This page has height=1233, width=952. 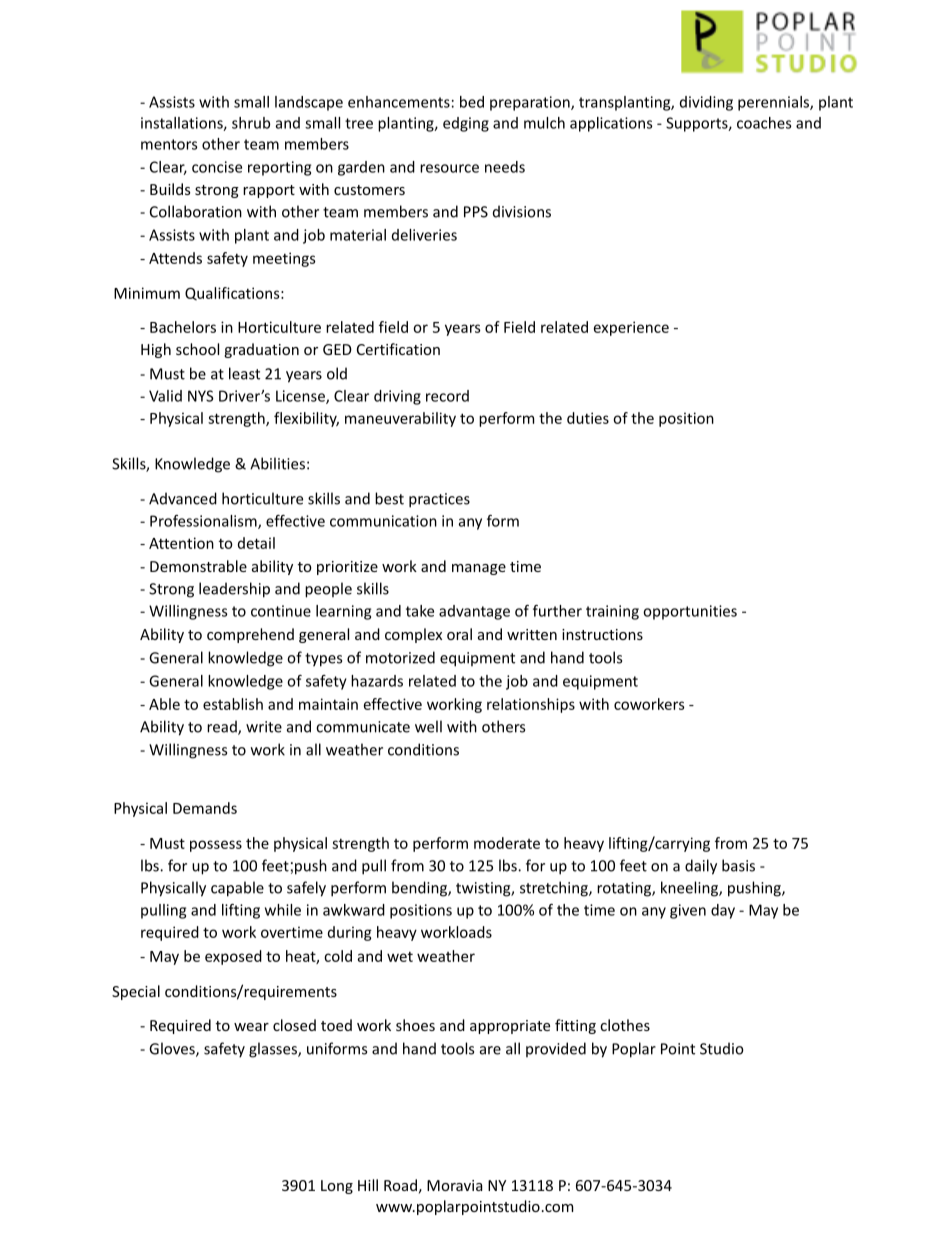 I want to click on kneeling, so click(x=690, y=889).
